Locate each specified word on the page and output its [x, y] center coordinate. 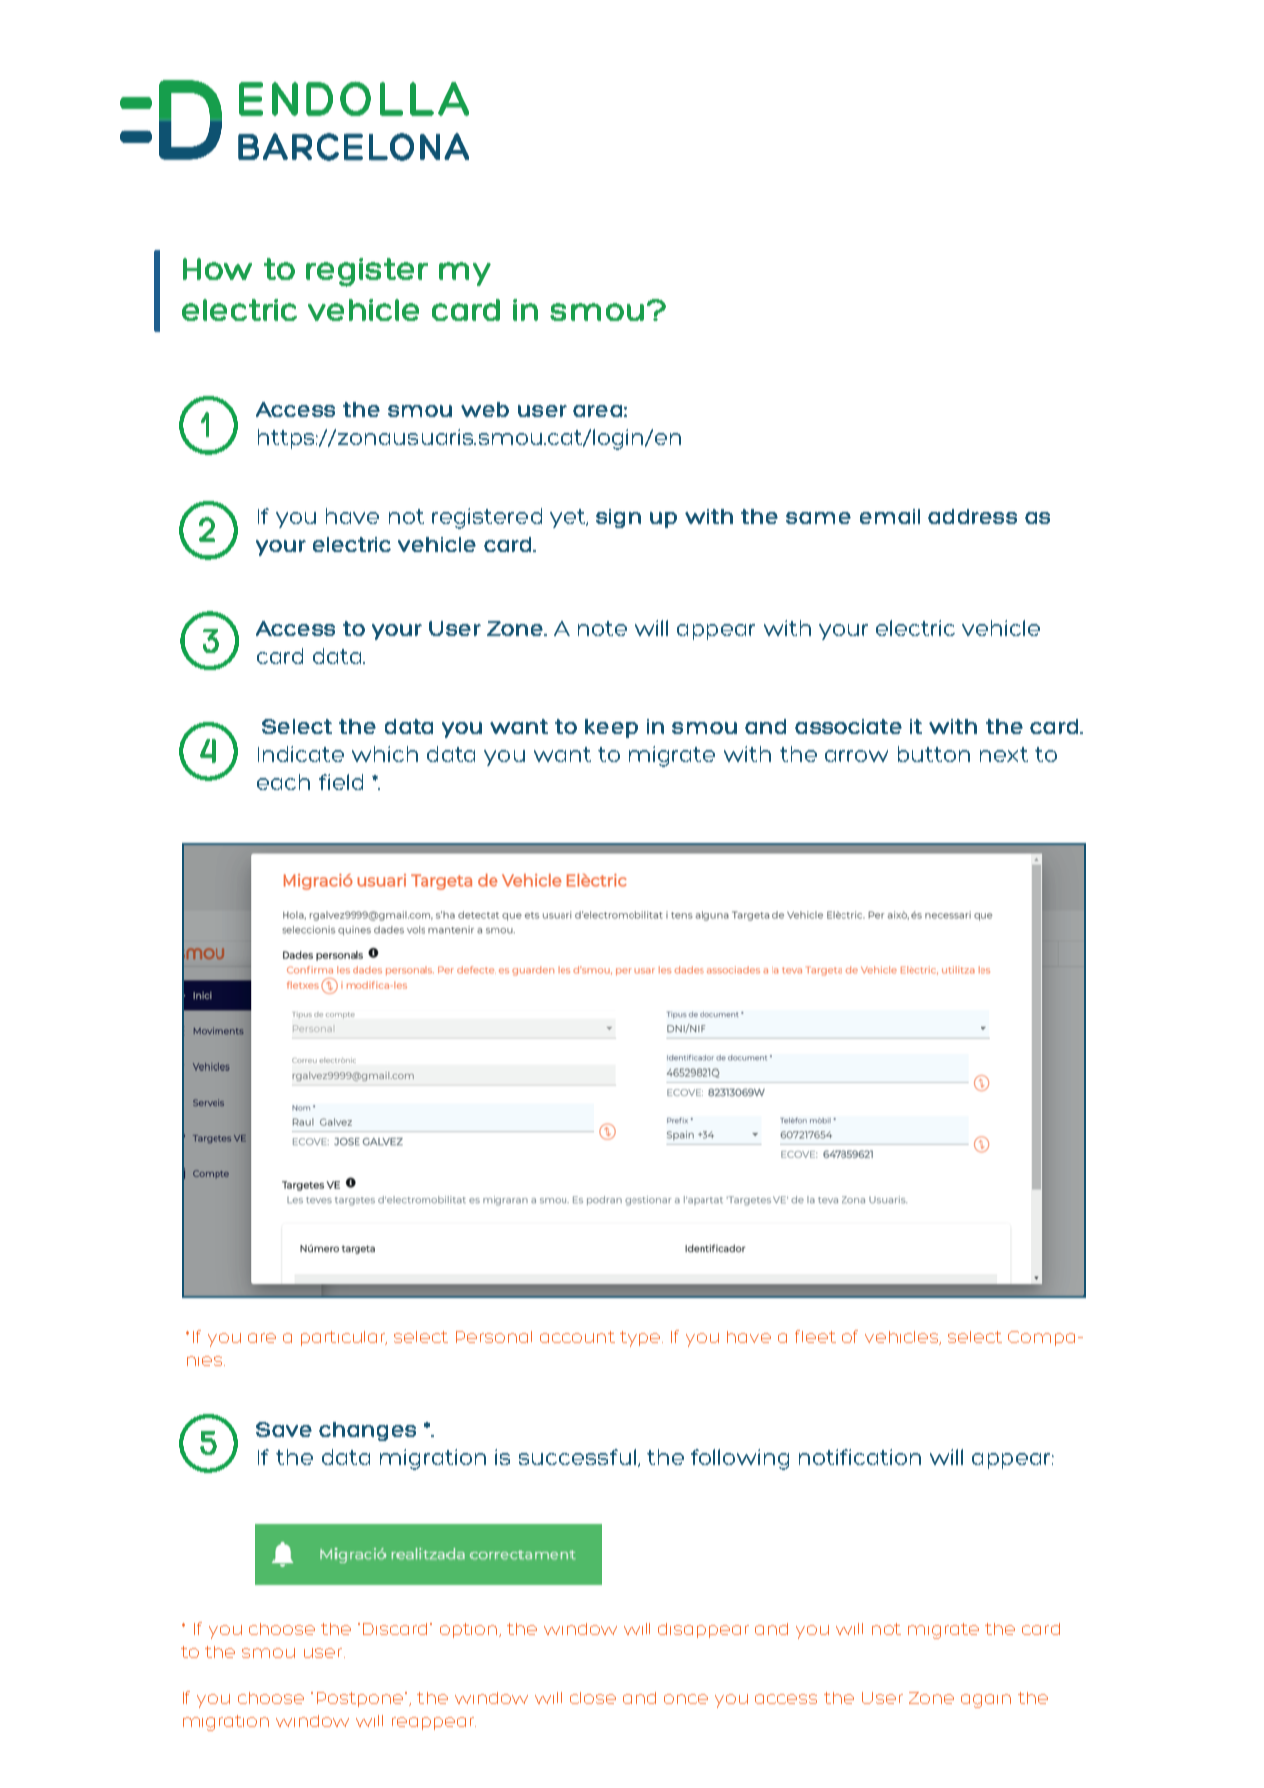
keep [611, 728]
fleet [815, 1336]
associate [848, 726]
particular [344, 1338]
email [890, 516]
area [597, 411]
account [577, 1337]
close [593, 1698]
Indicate [301, 754]
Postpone [361, 1699]
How [217, 269]
